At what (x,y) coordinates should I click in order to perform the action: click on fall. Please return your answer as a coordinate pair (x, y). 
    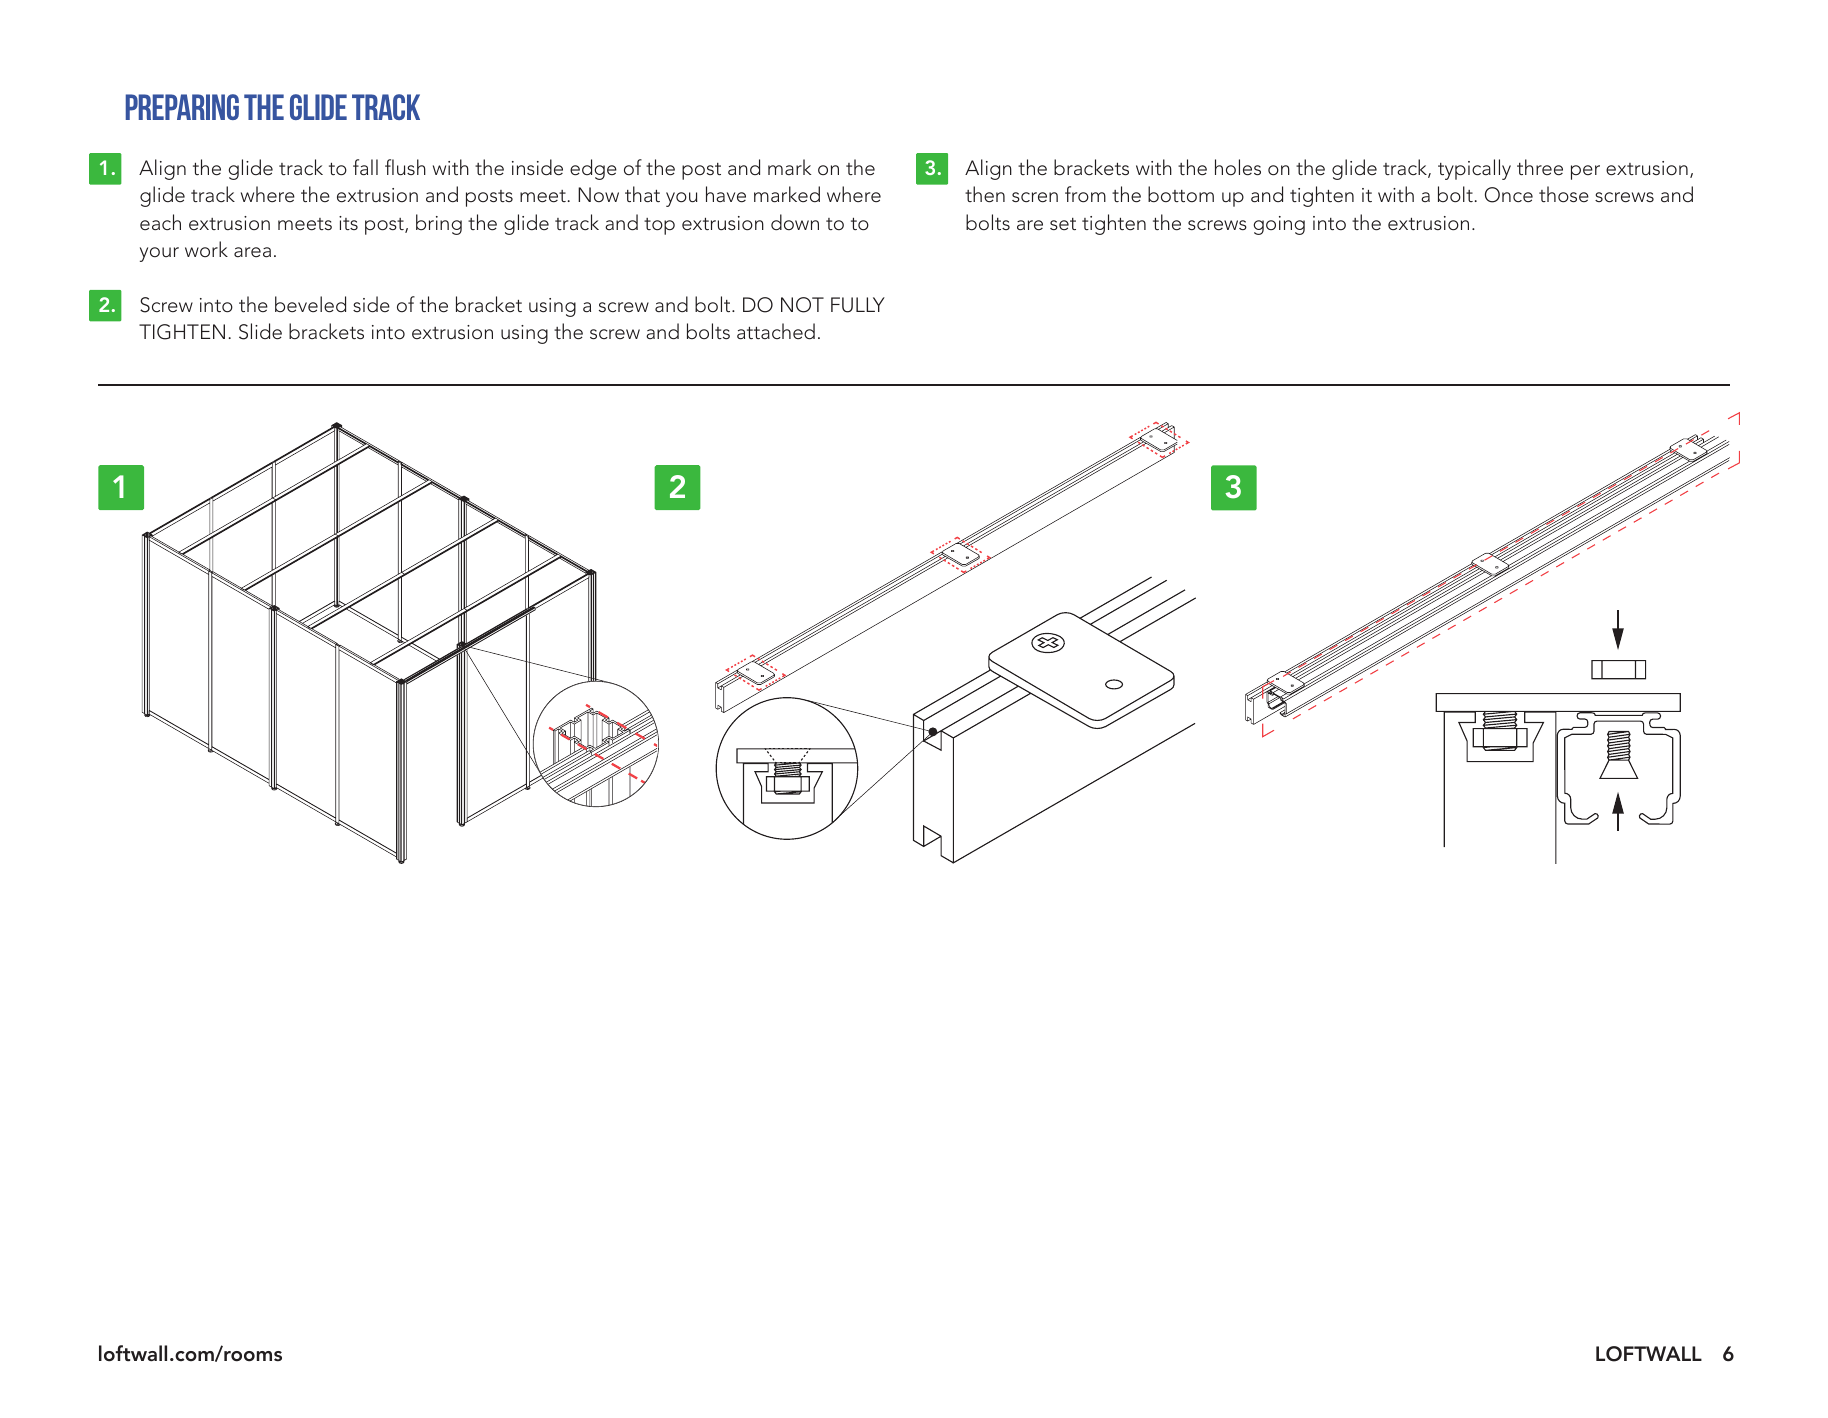
    Looking at the image, I should click on (365, 167).
